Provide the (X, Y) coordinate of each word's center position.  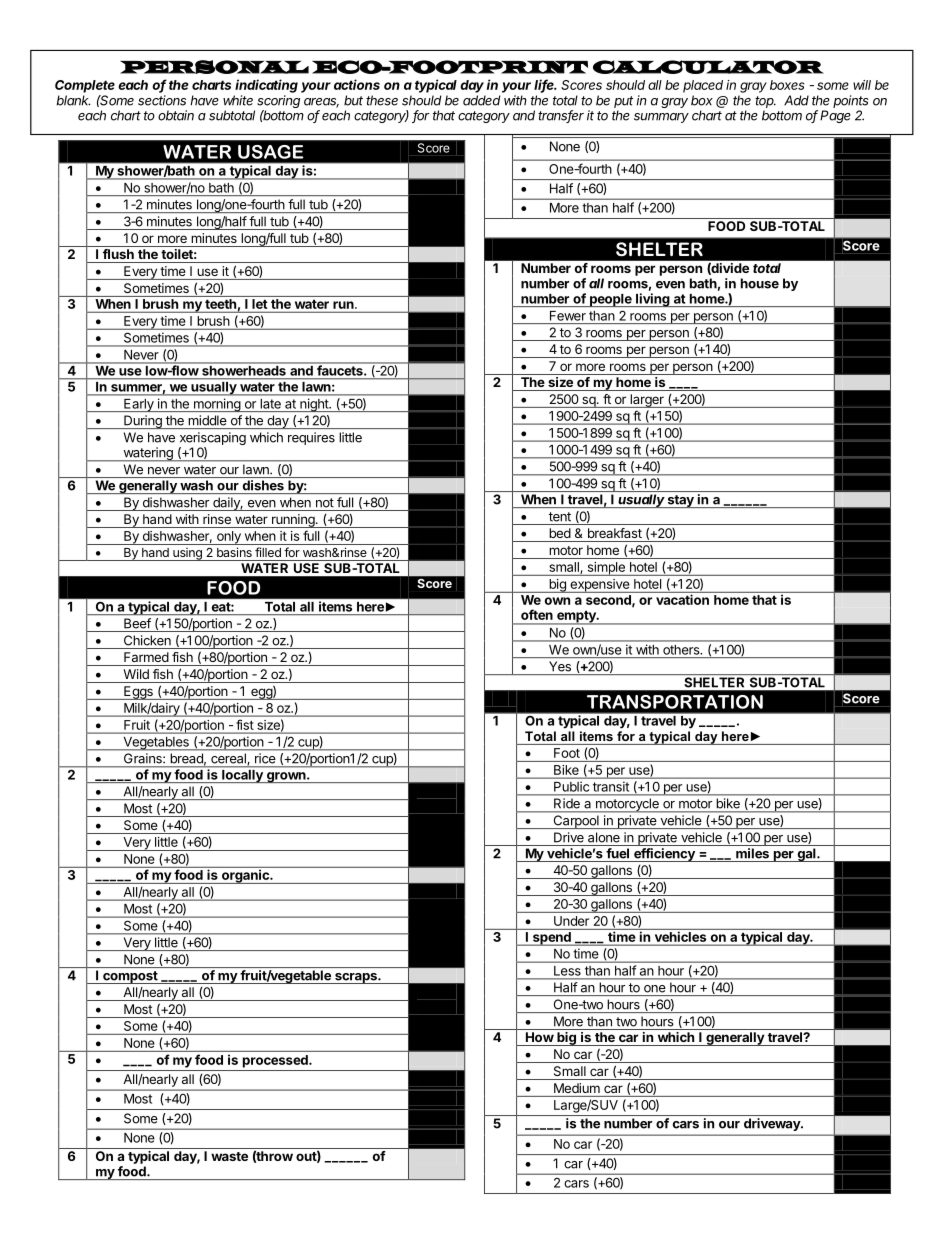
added (481, 100)
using (187, 554)
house (760, 283)
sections (162, 100)
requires (311, 438)
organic (245, 877)
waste (229, 1156)
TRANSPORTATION (675, 702)
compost (130, 977)
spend (551, 939)
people (610, 300)
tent (560, 517)
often (537, 614)
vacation (682, 599)
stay (681, 501)
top (765, 102)
